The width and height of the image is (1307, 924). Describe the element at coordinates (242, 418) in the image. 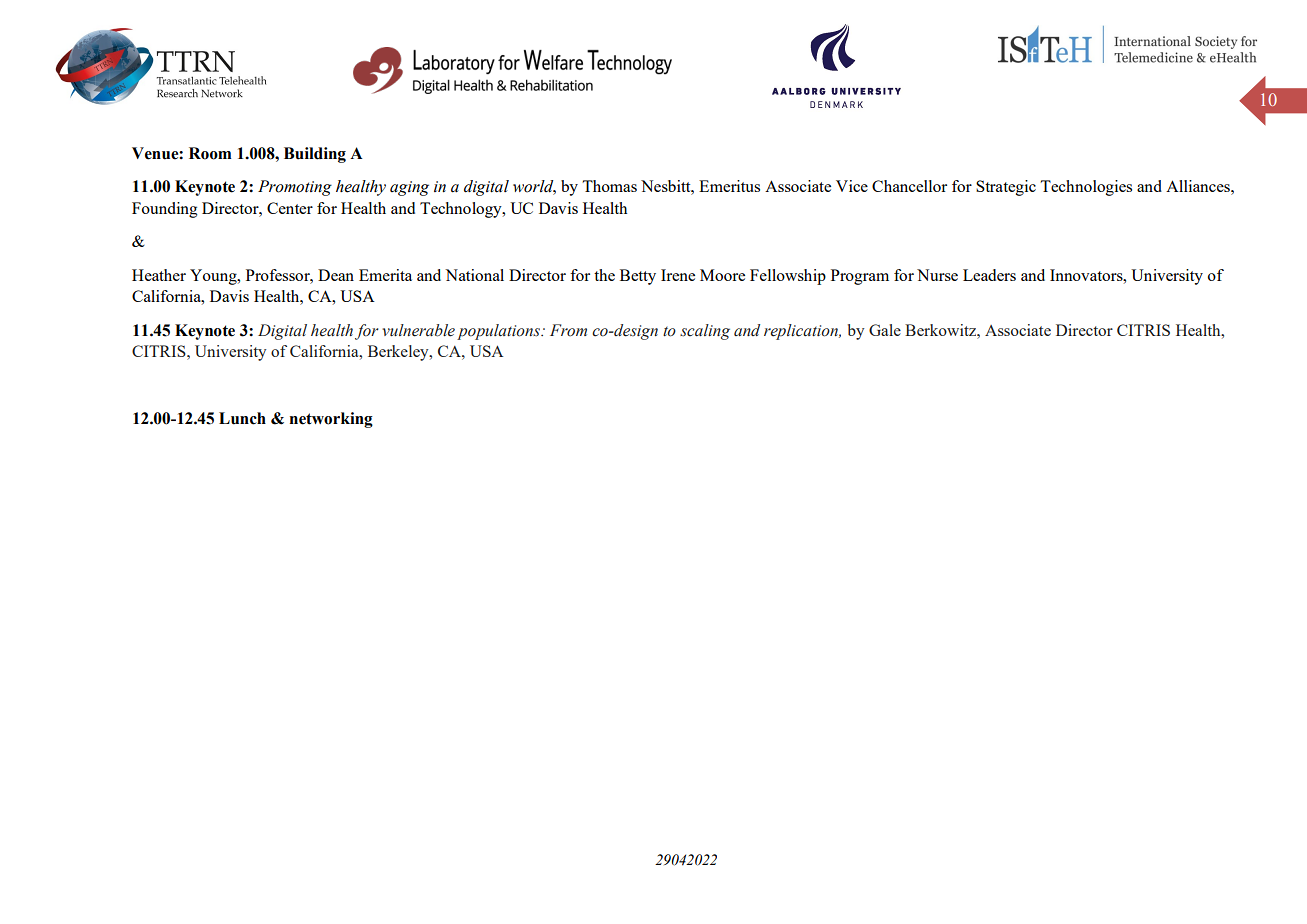

I see `Lunch` at that location.
